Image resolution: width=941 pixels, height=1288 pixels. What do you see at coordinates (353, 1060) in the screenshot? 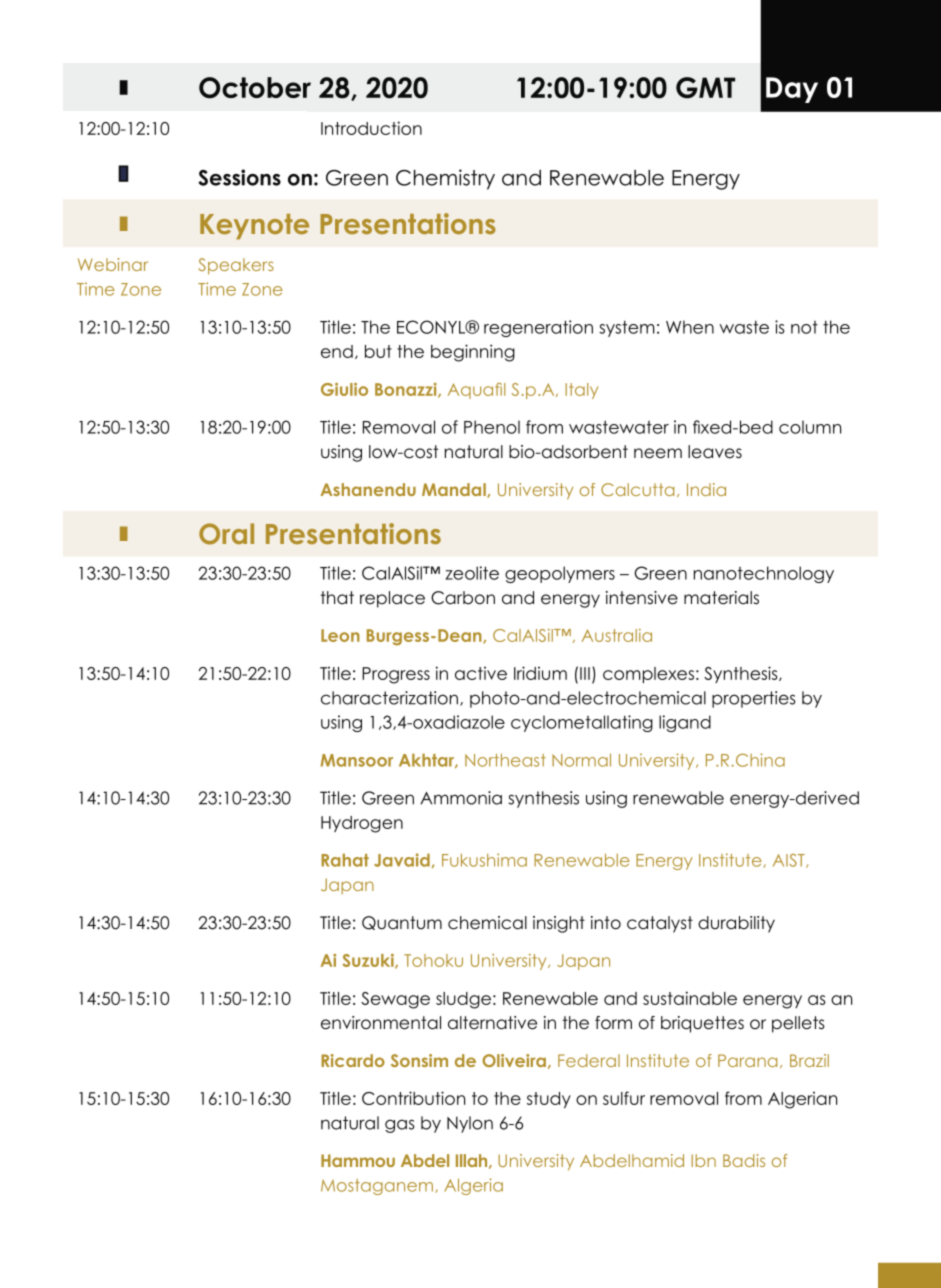
I see `Ricardo` at bounding box center [353, 1060].
